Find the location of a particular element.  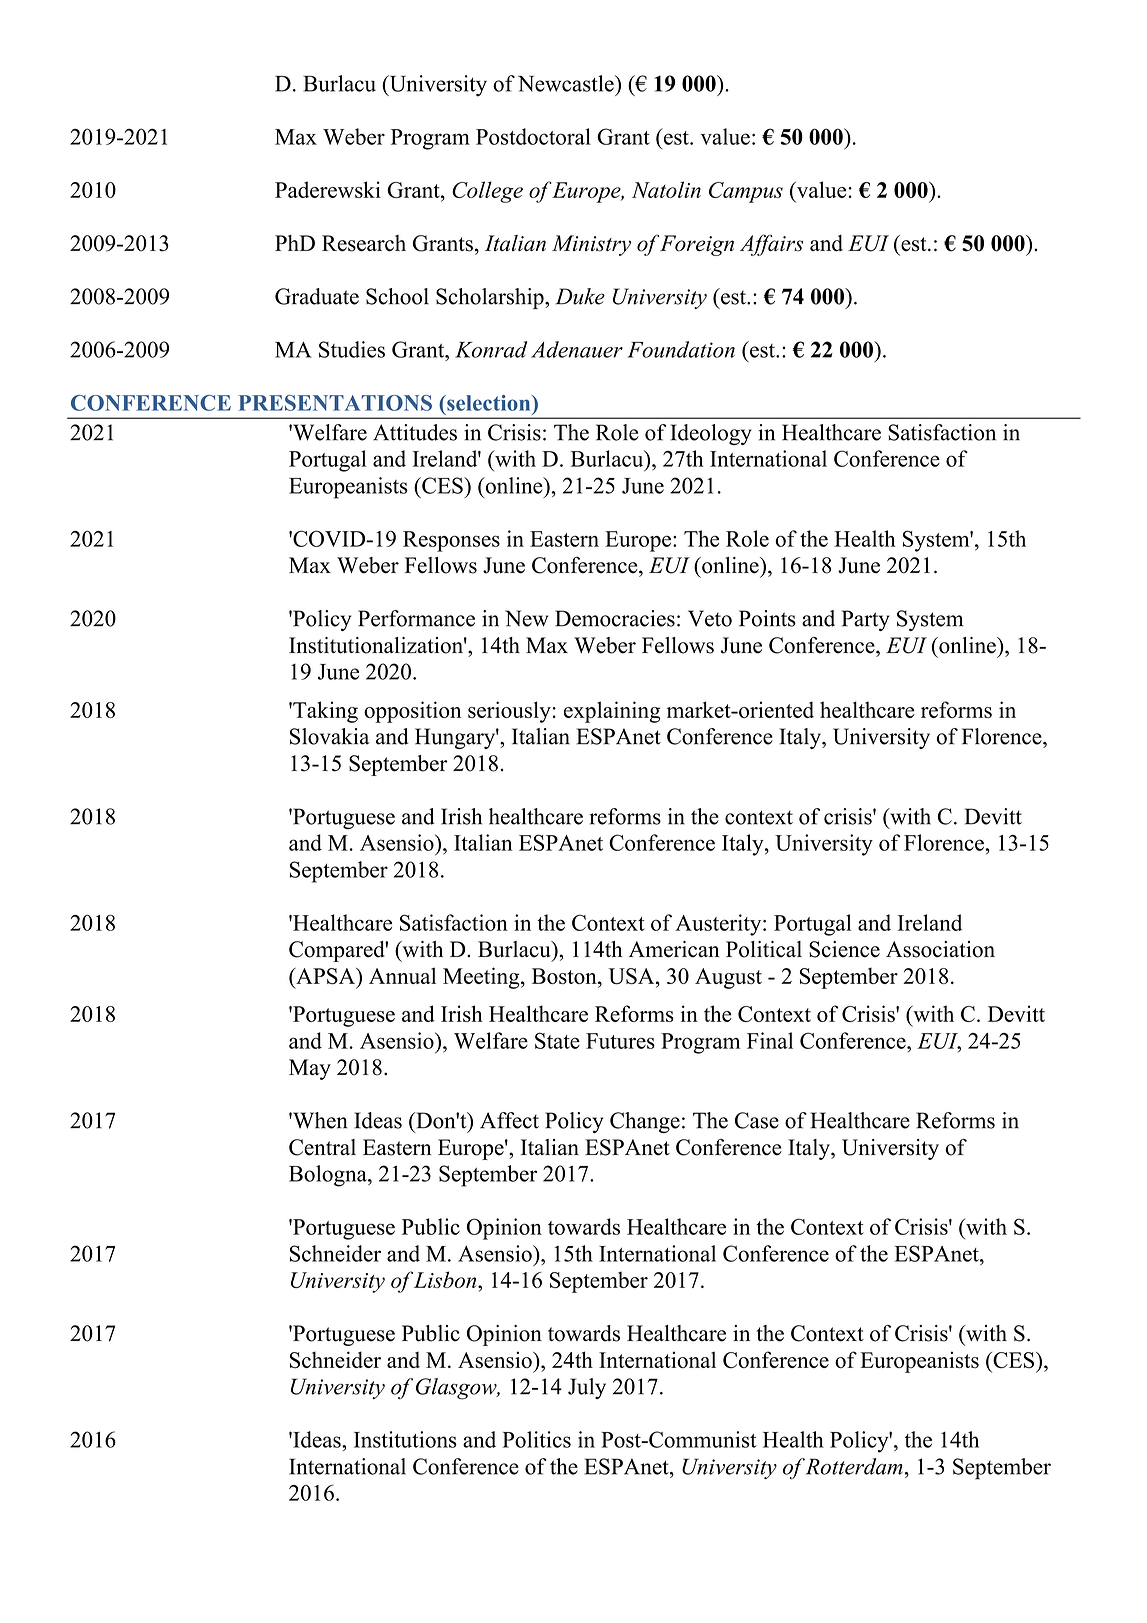

Party is located at coordinates (866, 620).
